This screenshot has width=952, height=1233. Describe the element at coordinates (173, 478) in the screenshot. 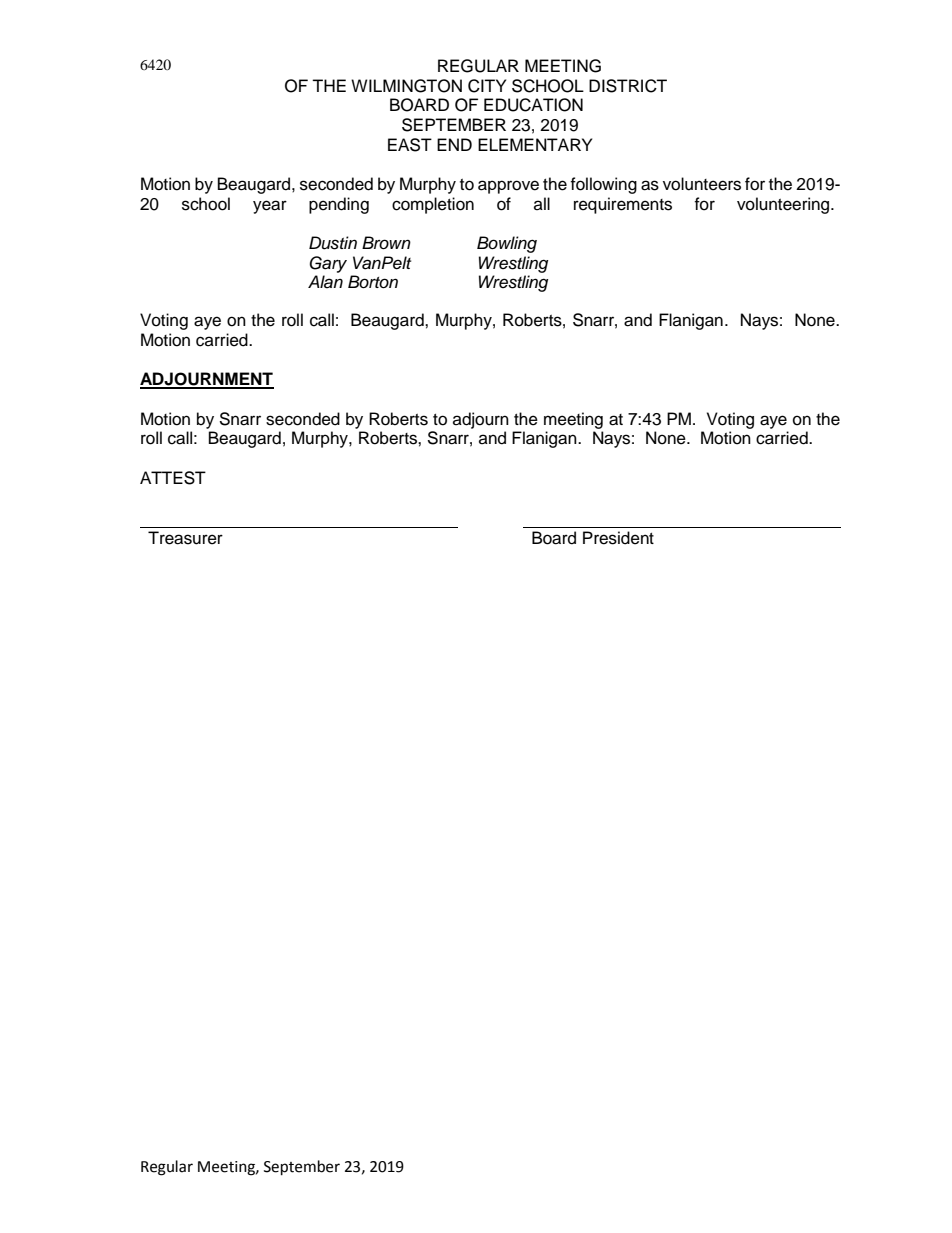

I see `ATTEST` at that location.
